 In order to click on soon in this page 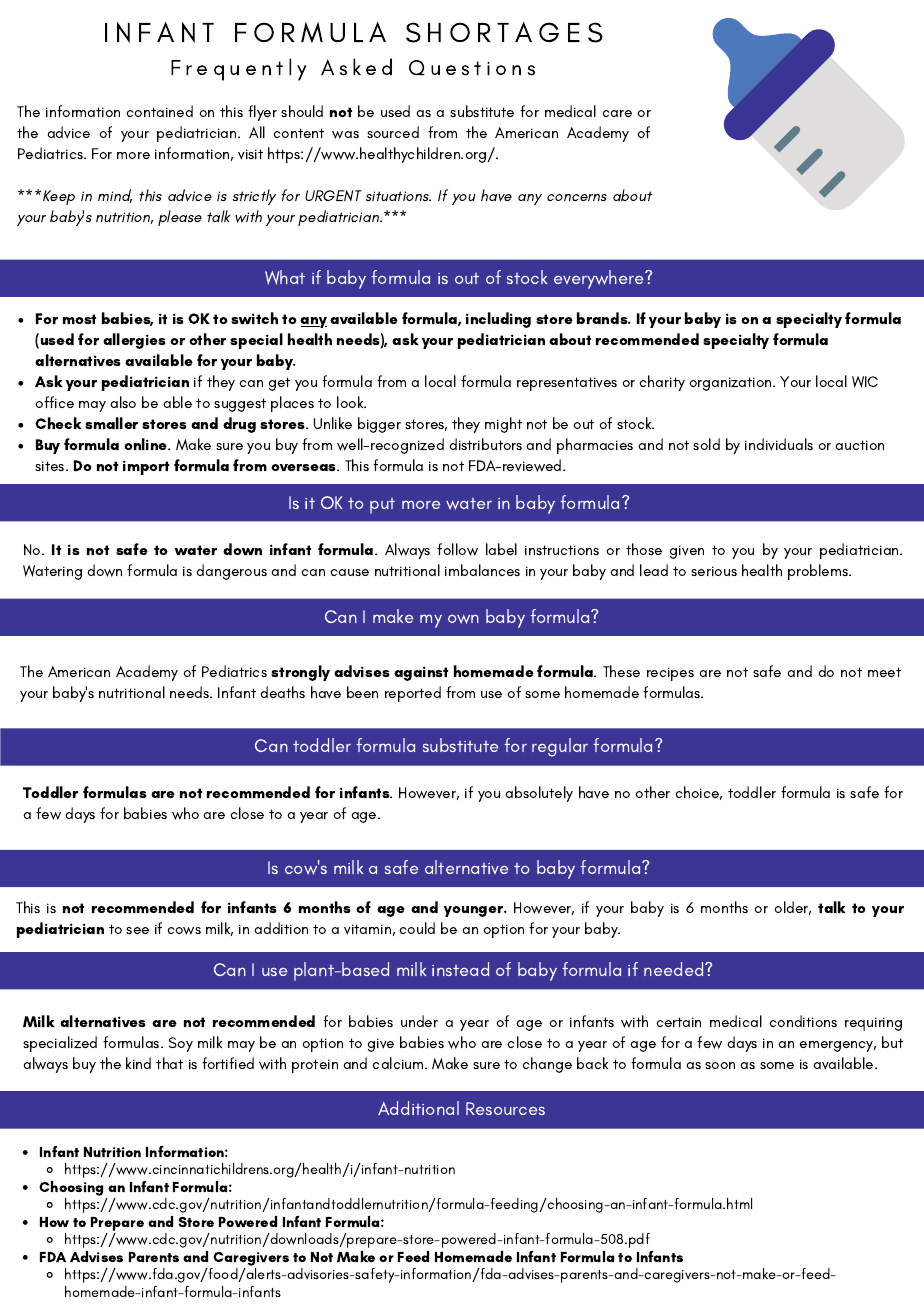, I will do `click(720, 1065)`.
